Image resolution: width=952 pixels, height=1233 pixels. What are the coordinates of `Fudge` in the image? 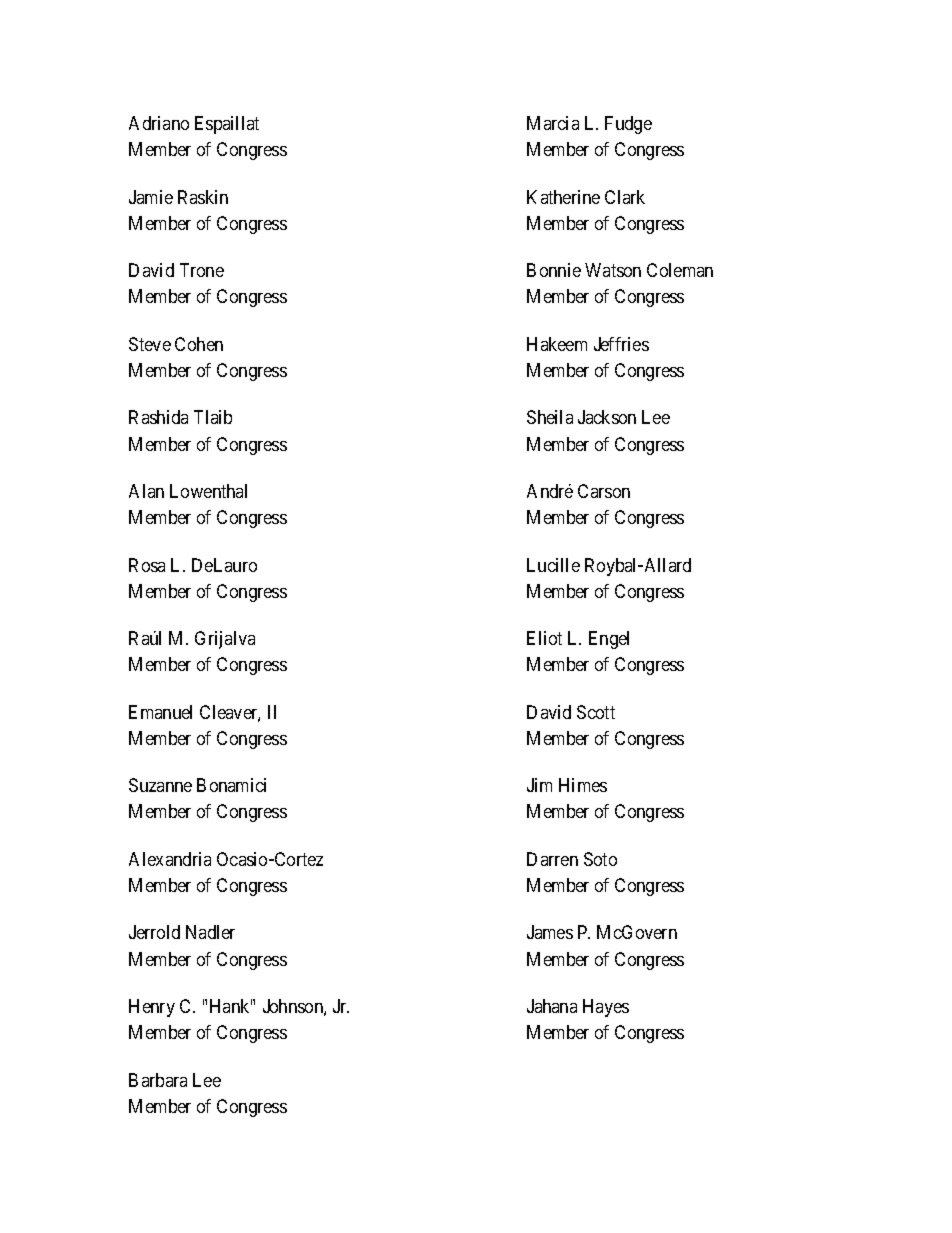 It's located at (628, 125).
